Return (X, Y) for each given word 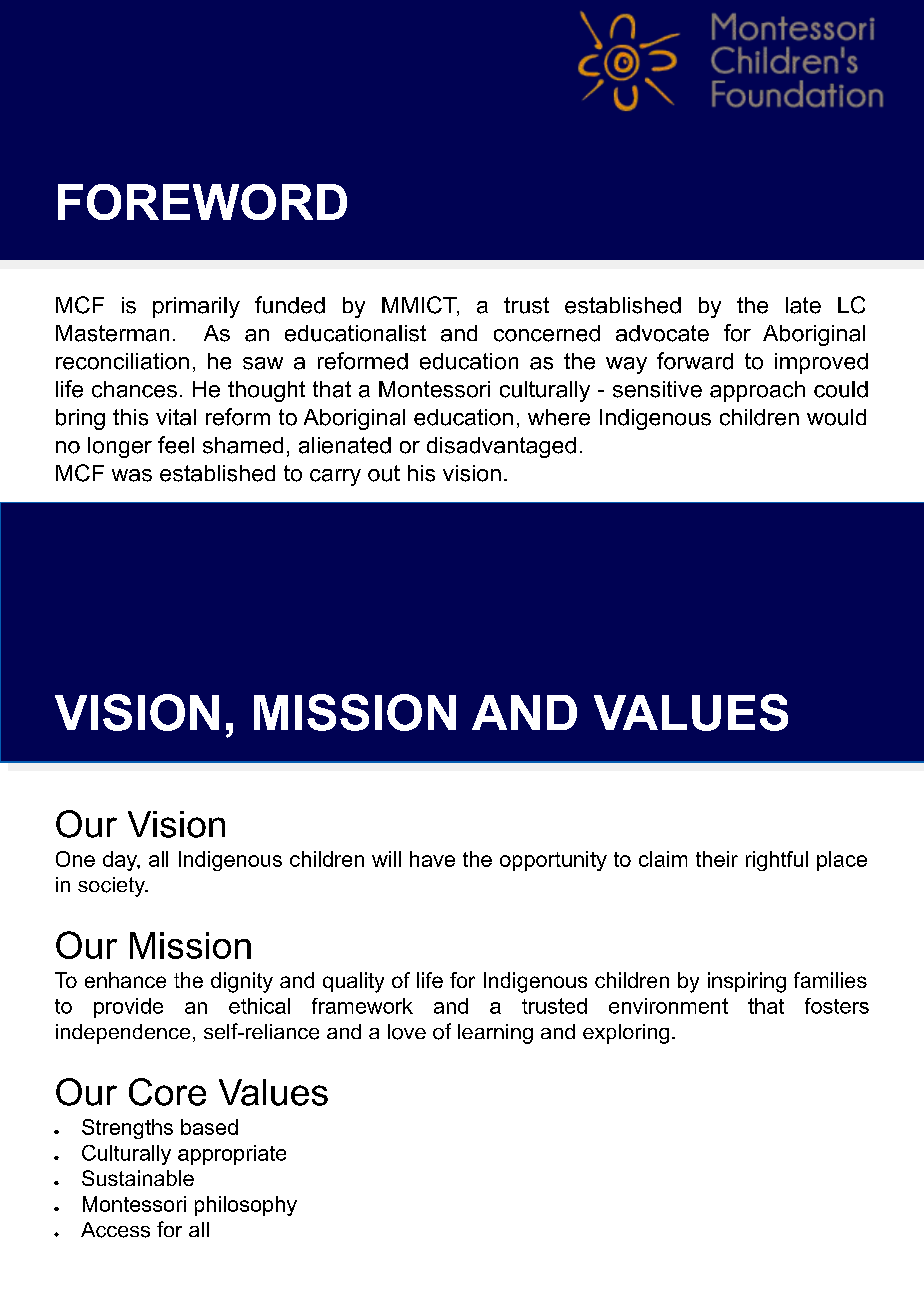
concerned (547, 333)
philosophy (246, 1206)
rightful (777, 861)
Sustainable (138, 1178)
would (836, 417)
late (803, 305)
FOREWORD (202, 202)
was (132, 475)
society (112, 887)
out (384, 473)
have (432, 859)
